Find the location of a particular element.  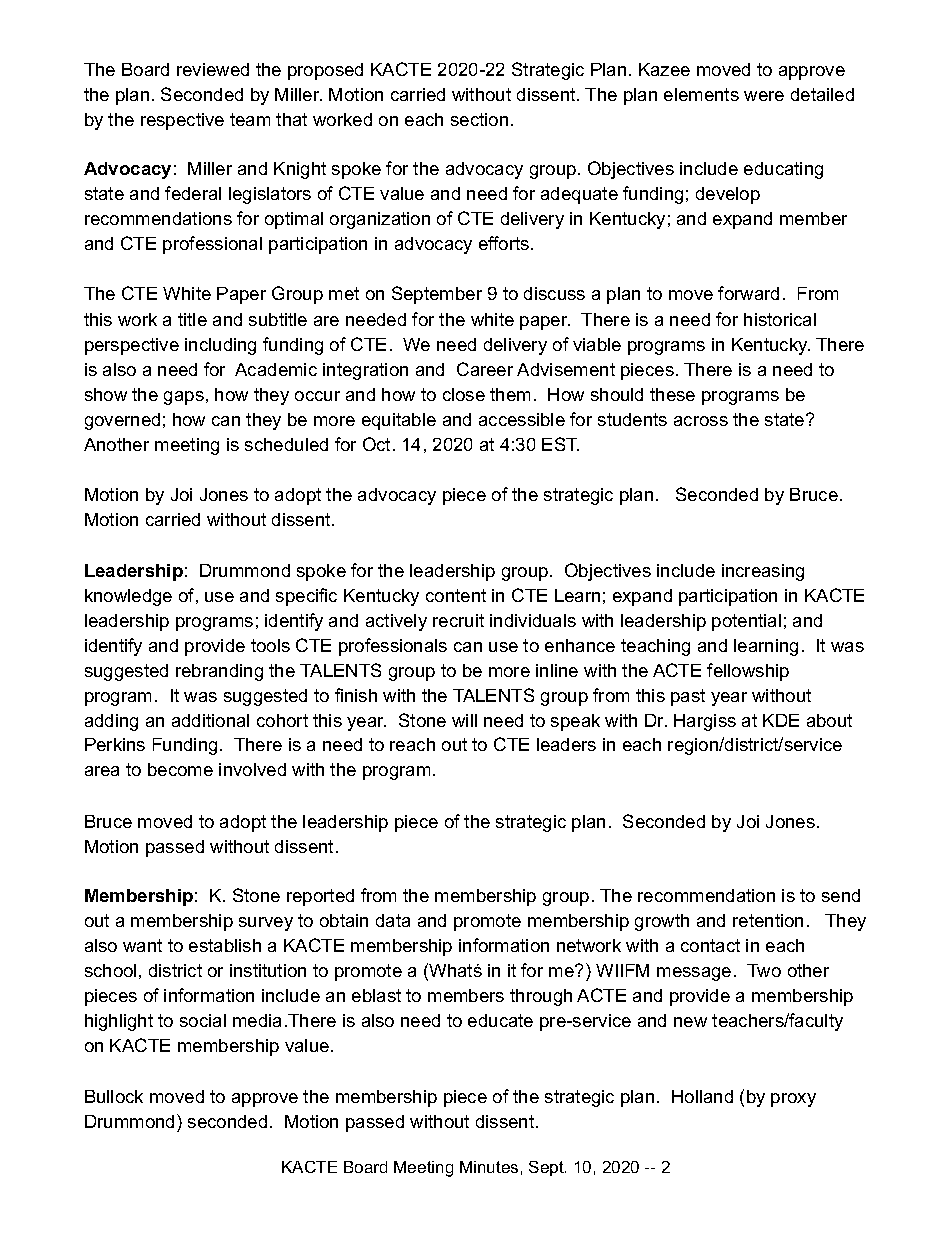

section is located at coordinates (479, 119).
